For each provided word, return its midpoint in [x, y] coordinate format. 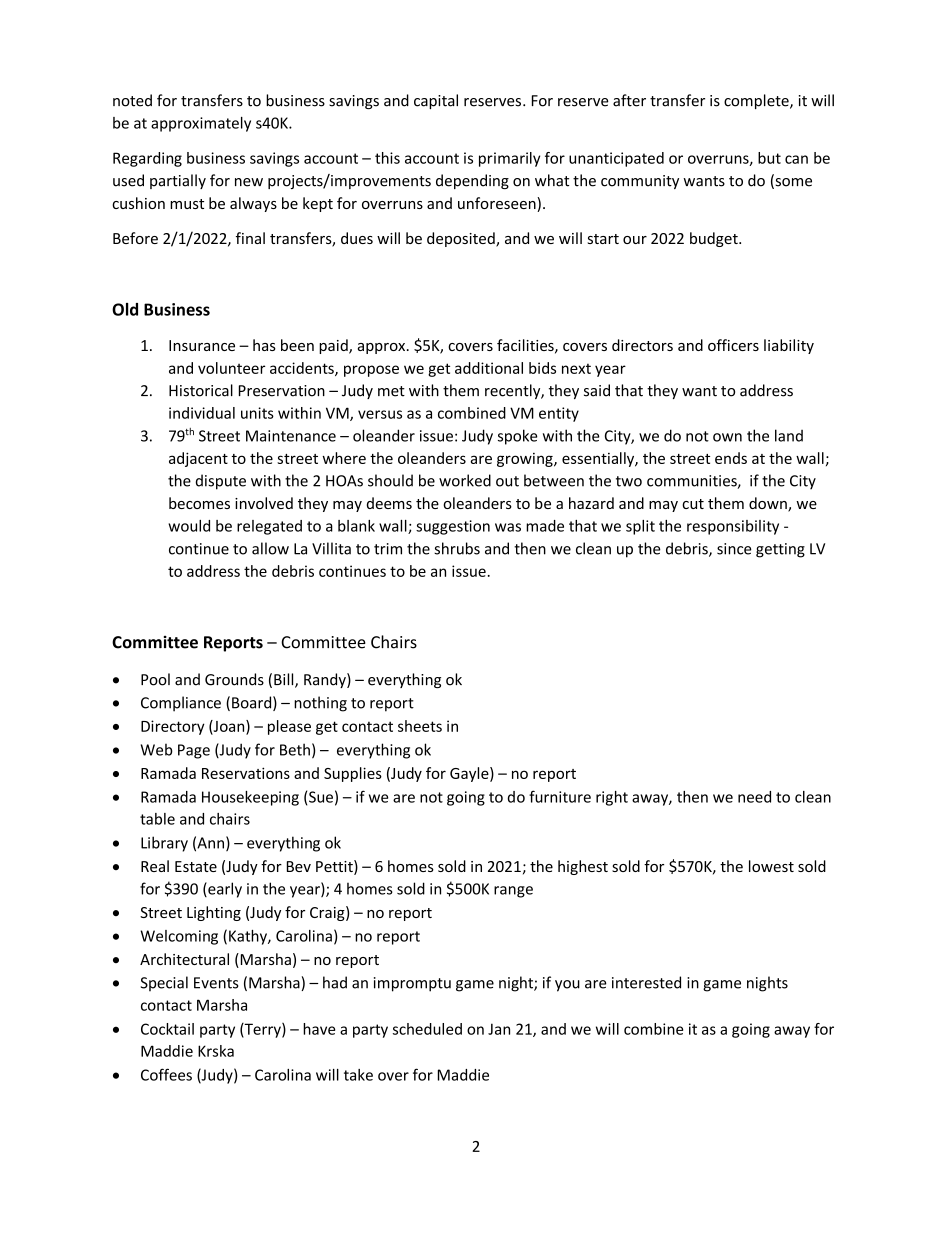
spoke [518, 437]
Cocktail [167, 1029]
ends [731, 458]
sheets [420, 726]
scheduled [427, 1029]
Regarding [147, 159]
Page [194, 751]
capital [436, 101]
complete [757, 101]
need [754, 797]
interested [646, 982]
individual [202, 413]
